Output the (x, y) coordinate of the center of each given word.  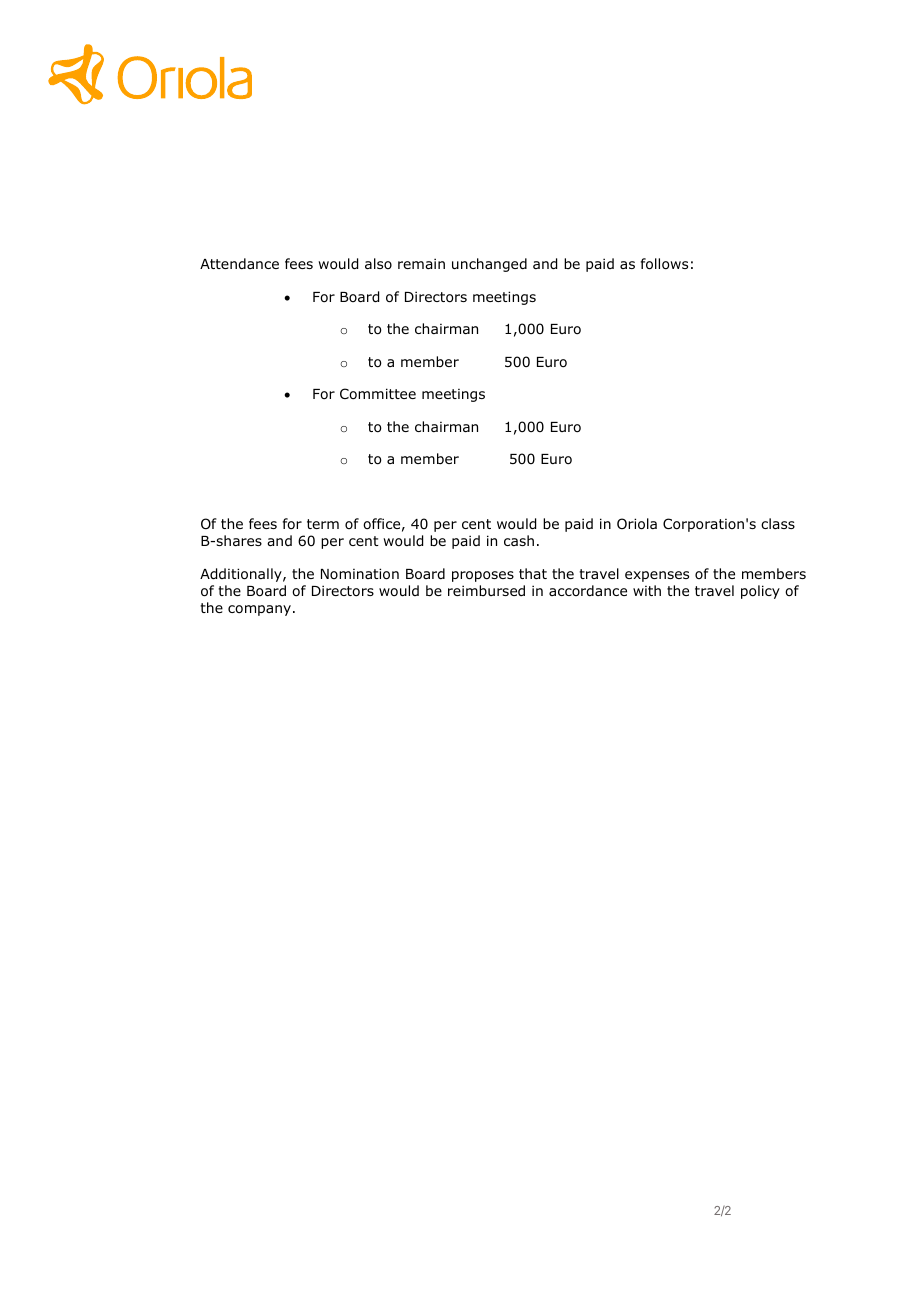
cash (519, 540)
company (261, 610)
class (778, 523)
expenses (657, 576)
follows (664, 264)
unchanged (489, 265)
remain (421, 263)
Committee (378, 393)
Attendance (239, 263)
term (323, 524)
